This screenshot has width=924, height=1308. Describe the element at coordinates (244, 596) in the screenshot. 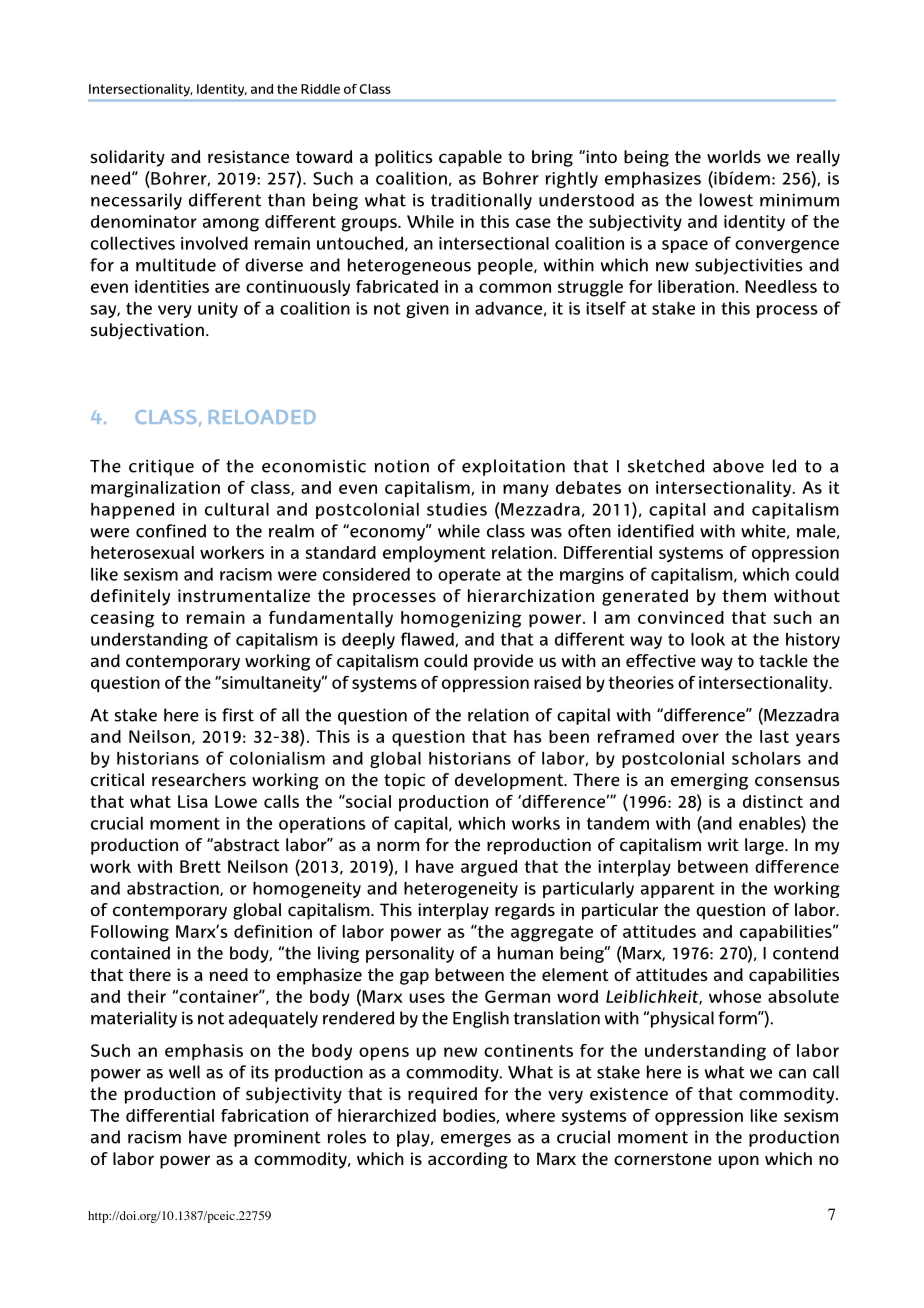

I see `instrumentalize` at that location.
